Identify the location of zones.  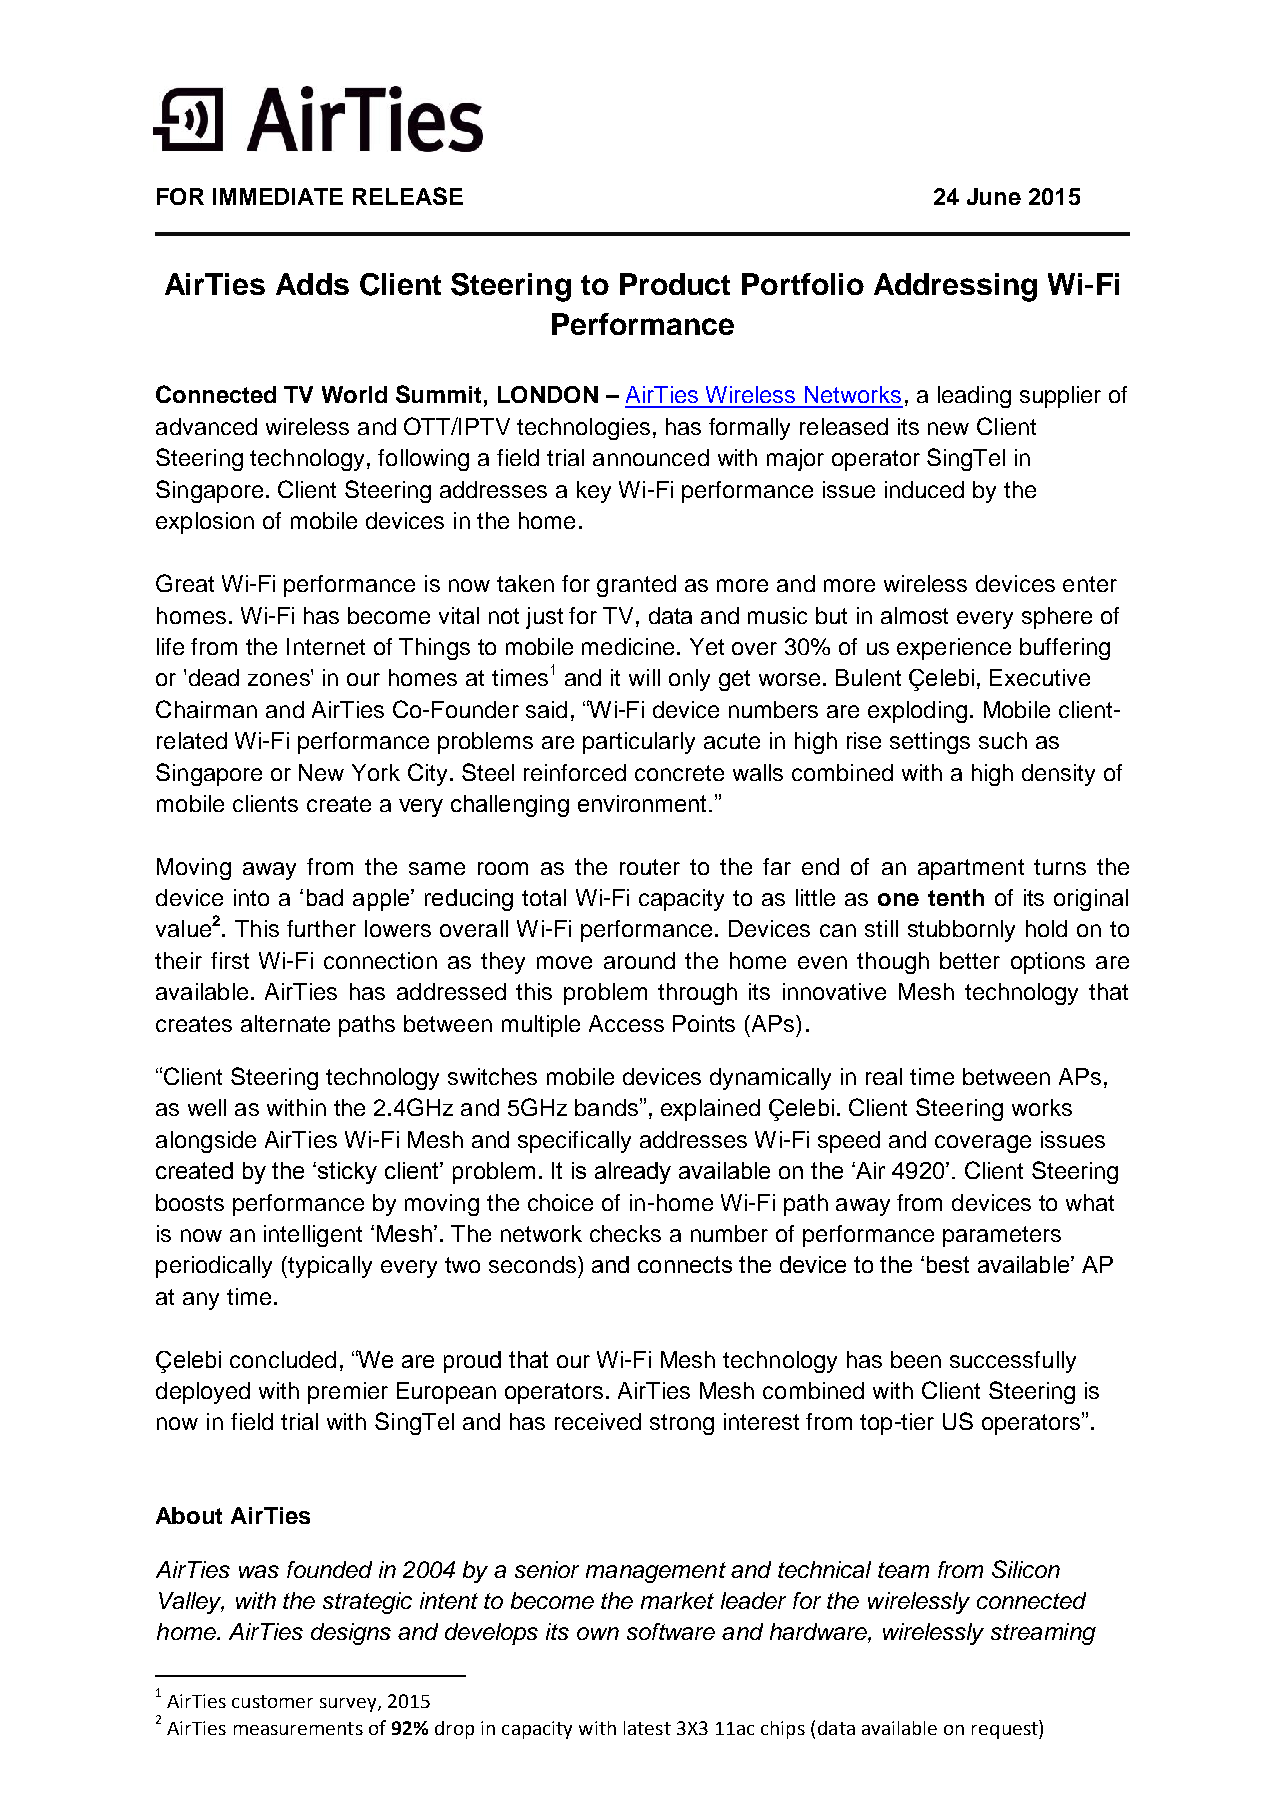
(280, 678).
